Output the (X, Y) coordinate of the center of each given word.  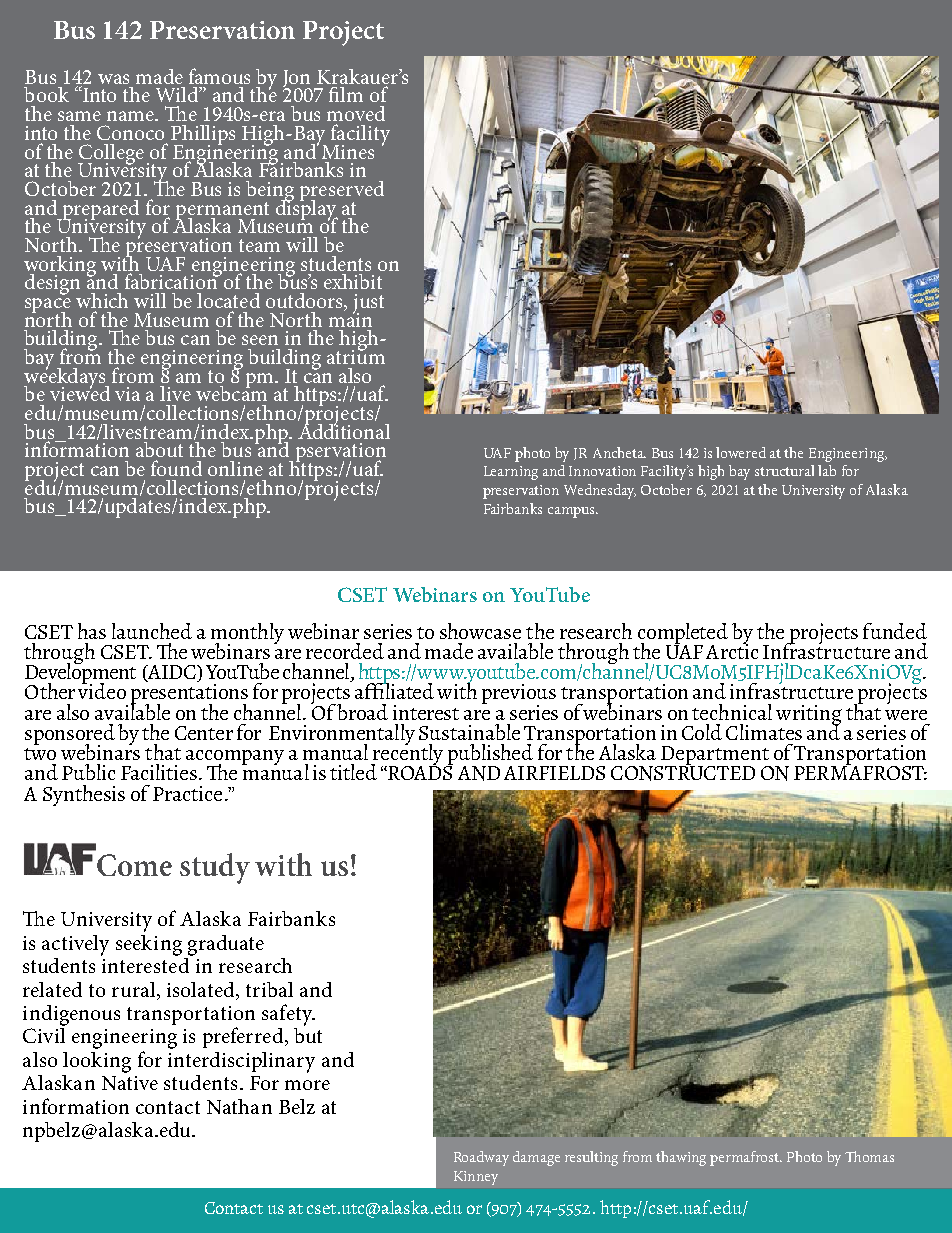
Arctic (732, 650)
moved (356, 113)
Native (130, 1083)
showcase (480, 631)
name (132, 116)
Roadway (481, 1158)
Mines (348, 152)
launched (152, 631)
